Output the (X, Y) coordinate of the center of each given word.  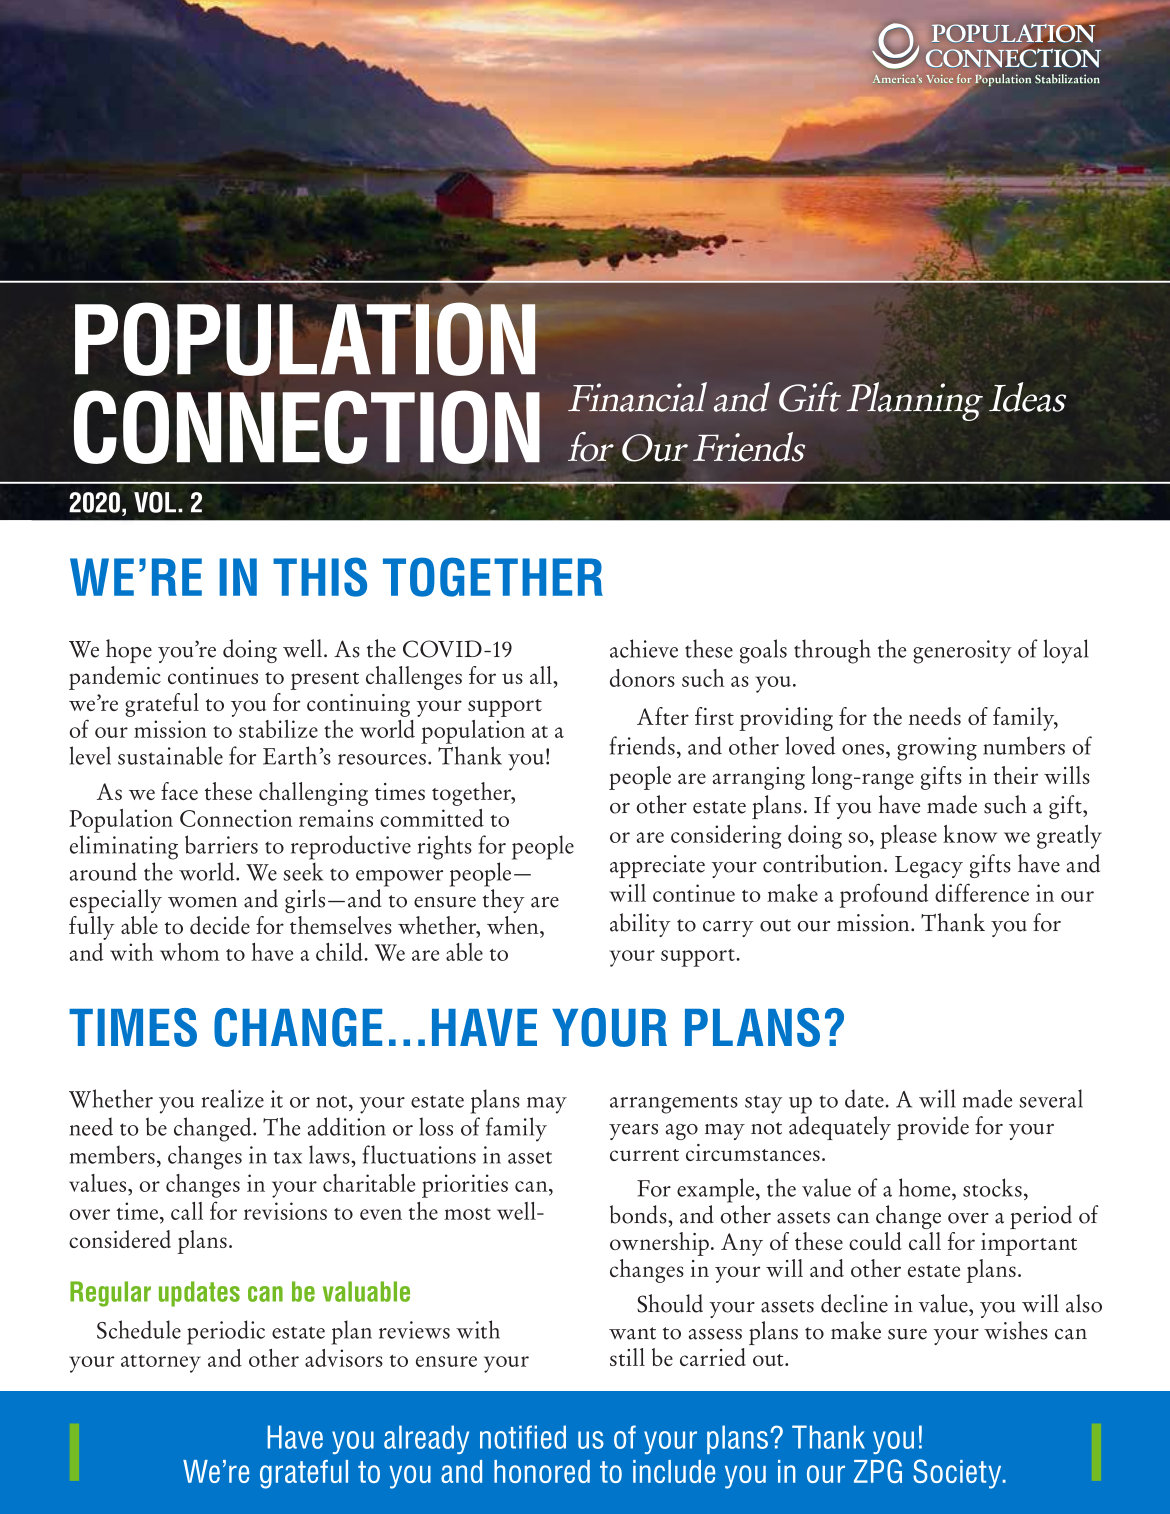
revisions (285, 1211)
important (1029, 1244)
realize (233, 1098)
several (1051, 1098)
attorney (161, 1364)
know (970, 834)
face (179, 791)
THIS (320, 577)
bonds (639, 1214)
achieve (644, 648)
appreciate (657, 866)
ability (640, 925)
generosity (962, 652)
